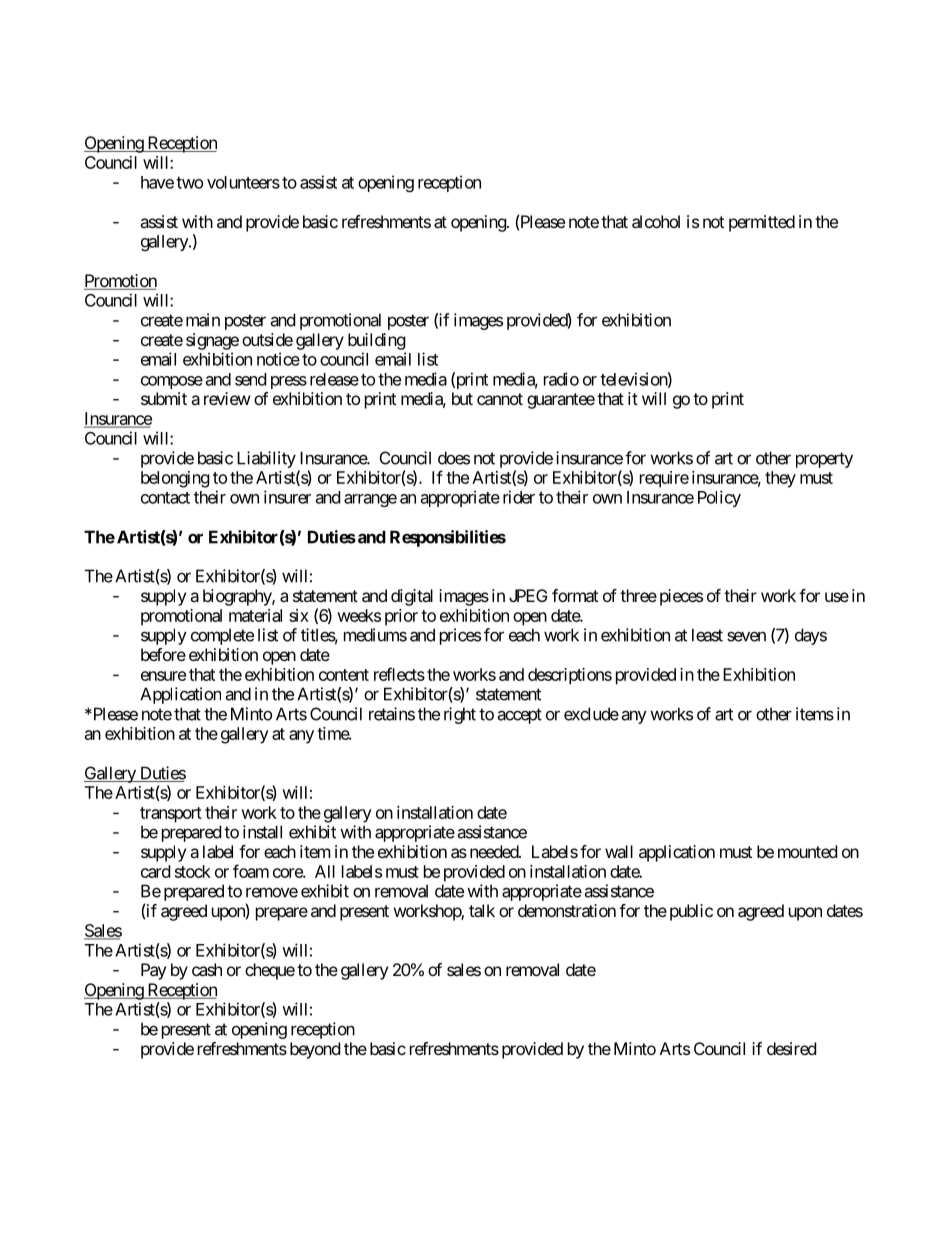 The width and height of the page is (952, 1233). Describe the element at coordinates (171, 815) in the page. I see `transport` at that location.
